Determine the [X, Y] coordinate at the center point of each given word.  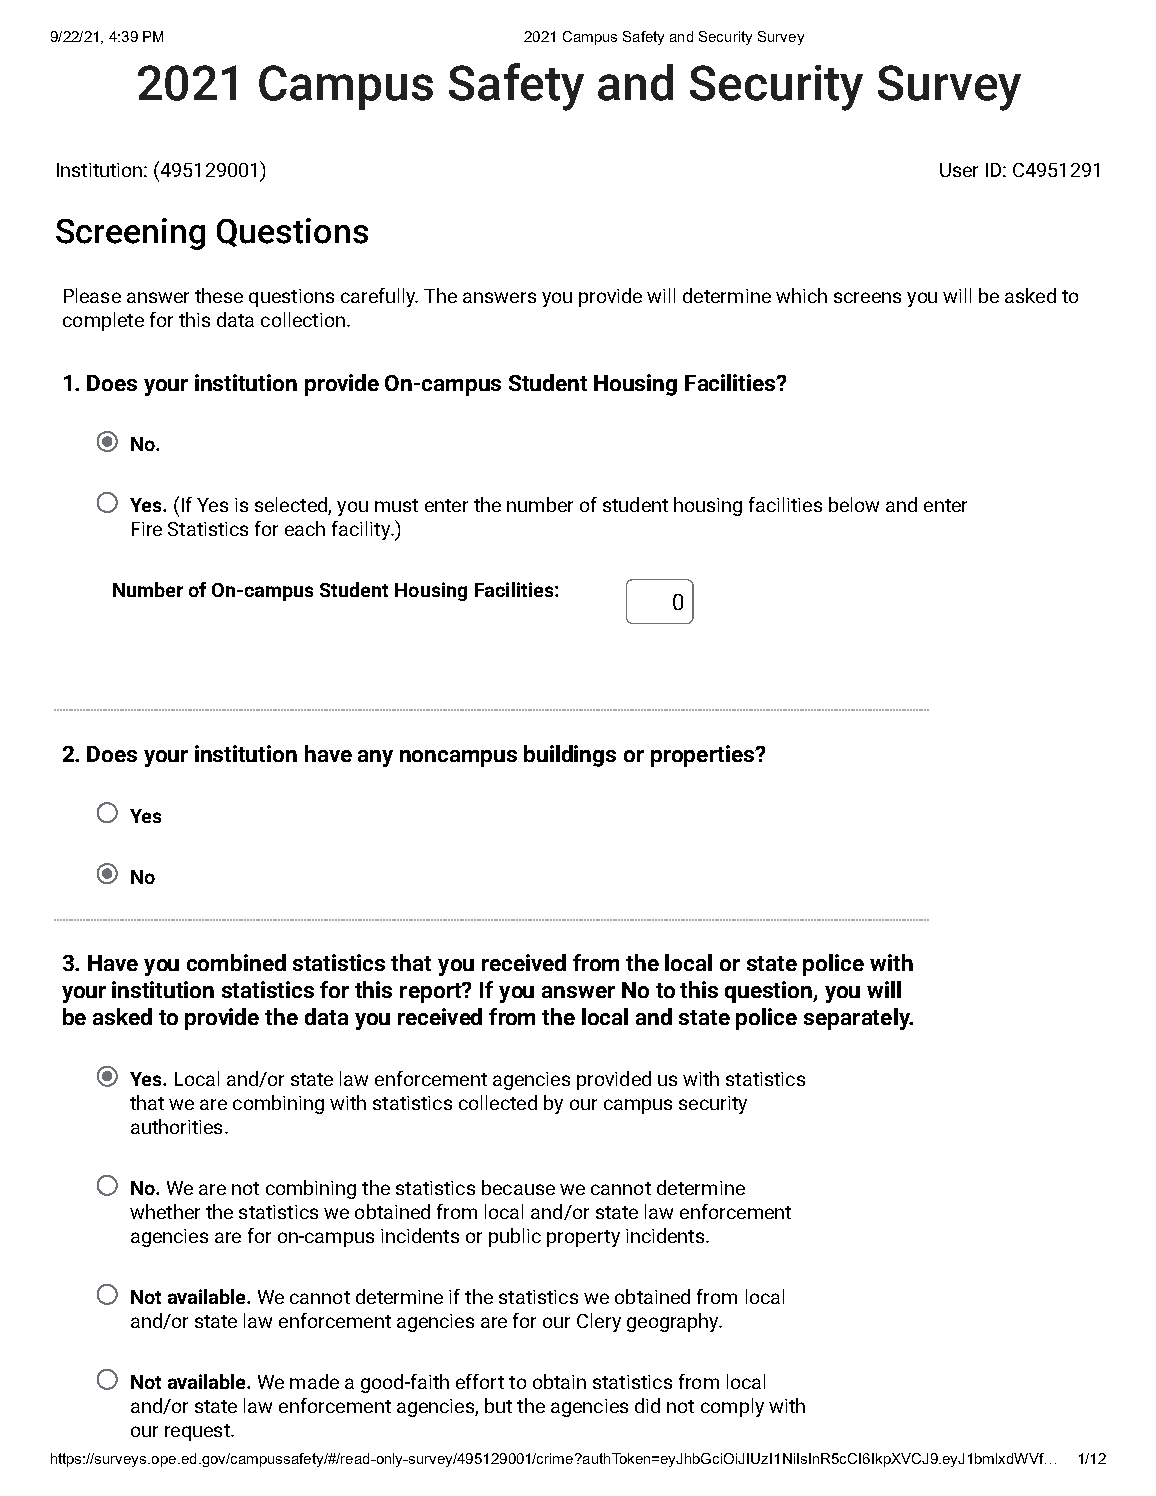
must [396, 505]
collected [498, 1102]
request [198, 1432]
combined [236, 962]
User [959, 170]
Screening [130, 234]
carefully [379, 297]
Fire [147, 529]
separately [858, 1019]
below [854, 504]
